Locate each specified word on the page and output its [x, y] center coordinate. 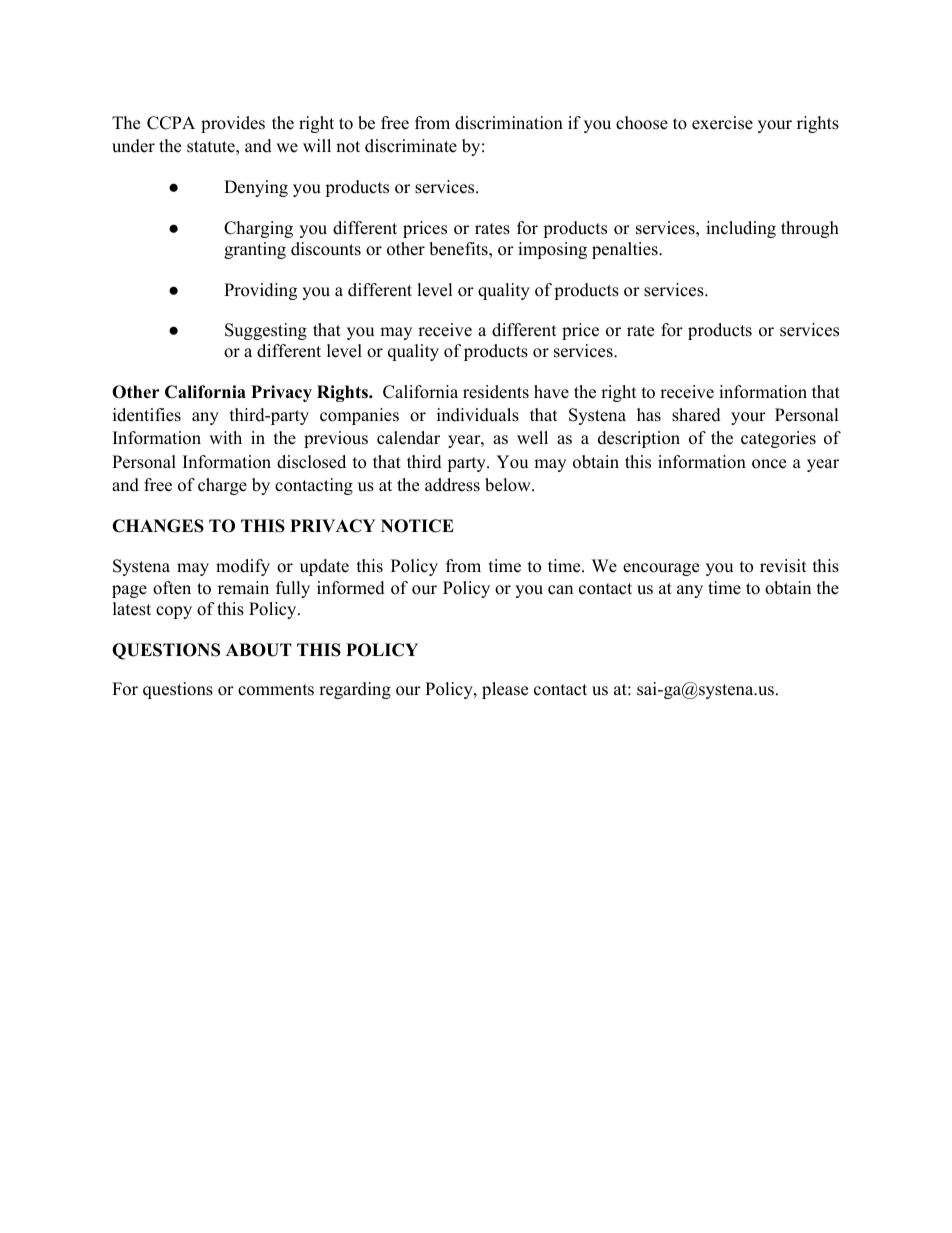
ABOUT [259, 650]
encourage [661, 569]
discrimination [509, 123]
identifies [147, 415]
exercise [722, 123]
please [505, 690]
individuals [478, 415]
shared [696, 415]
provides [233, 124]
